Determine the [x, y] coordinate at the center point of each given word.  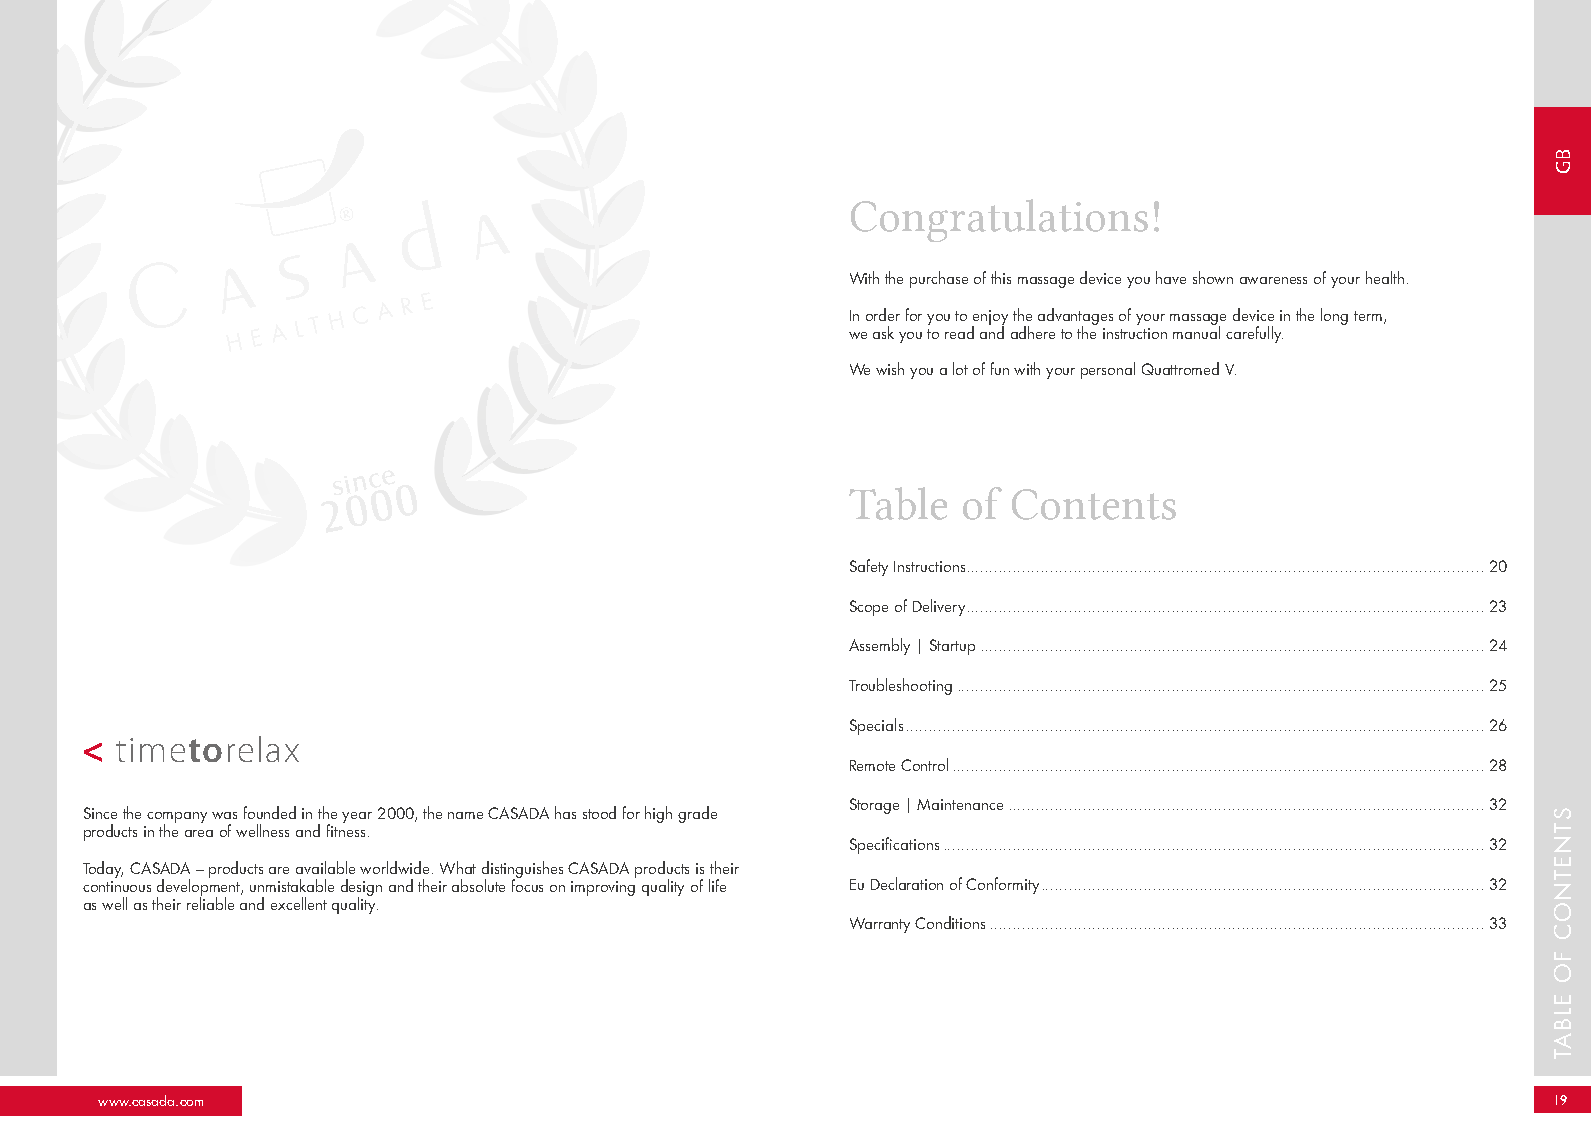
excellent [299, 903]
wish [890, 368]
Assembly [879, 646]
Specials [876, 726]
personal [1108, 370]
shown [1213, 277]
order [883, 314]
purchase [939, 279]
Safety [869, 567]
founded [270, 812]
